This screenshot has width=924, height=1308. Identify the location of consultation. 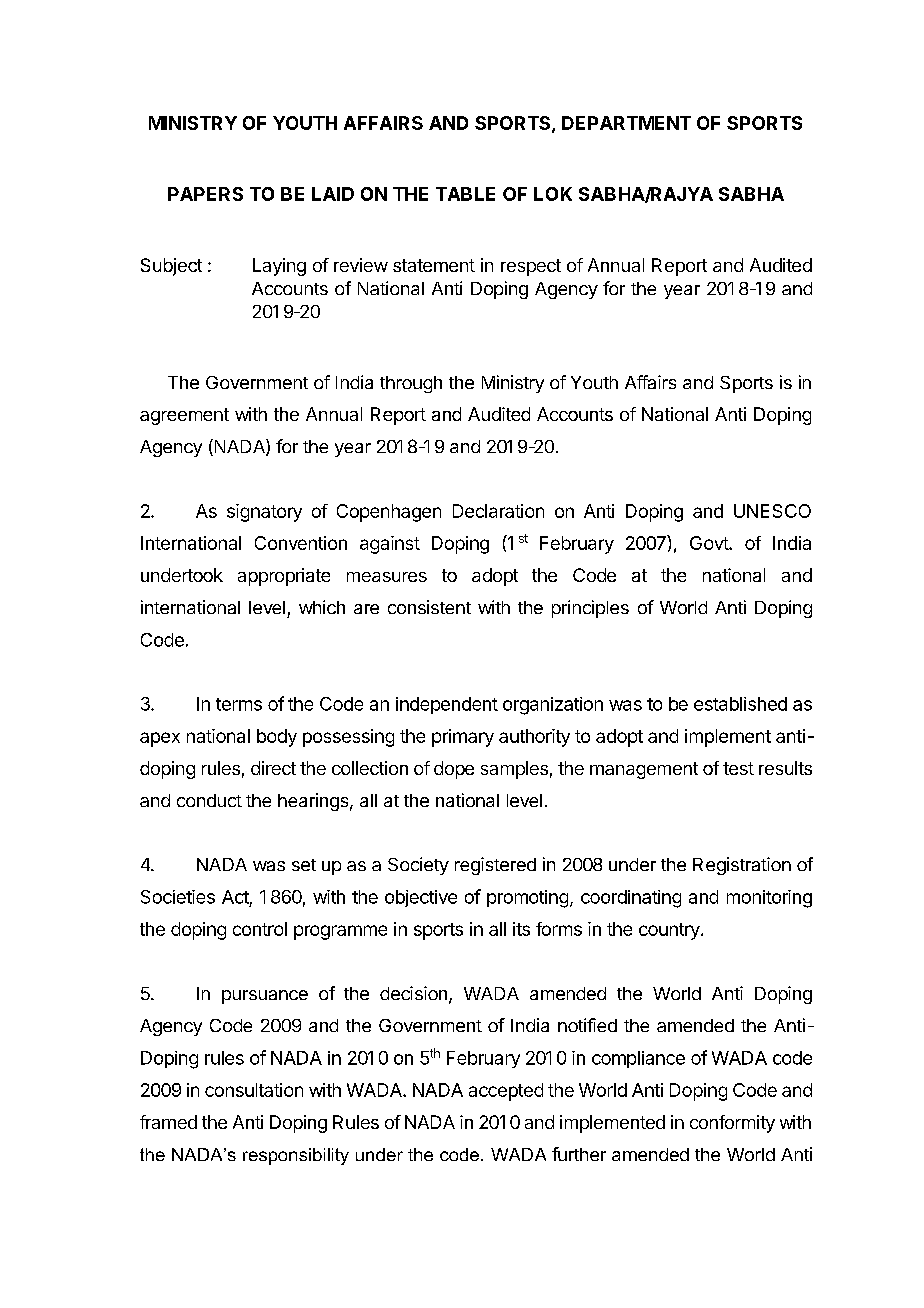
(254, 1090).
